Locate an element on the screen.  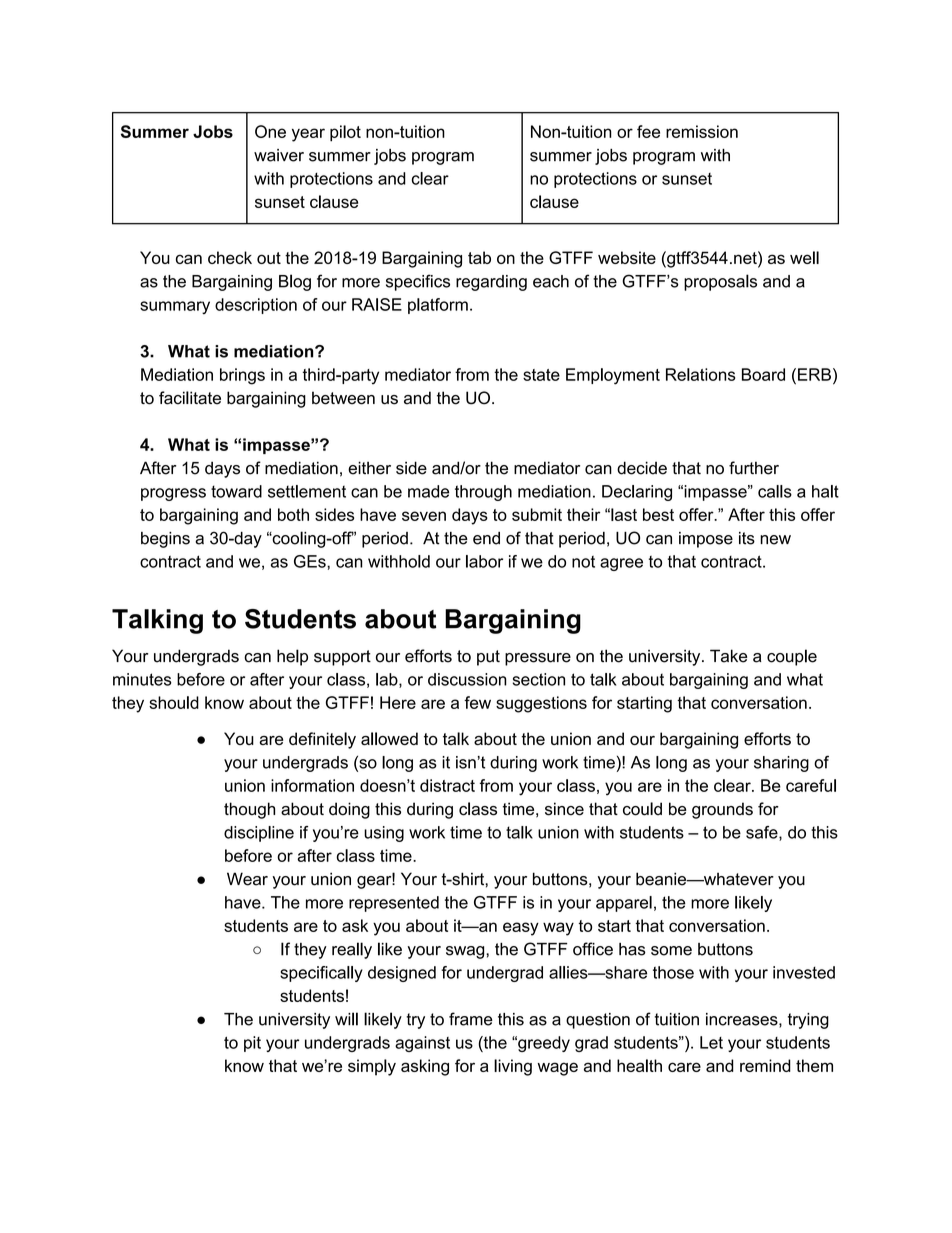
through is located at coordinates (483, 493).
